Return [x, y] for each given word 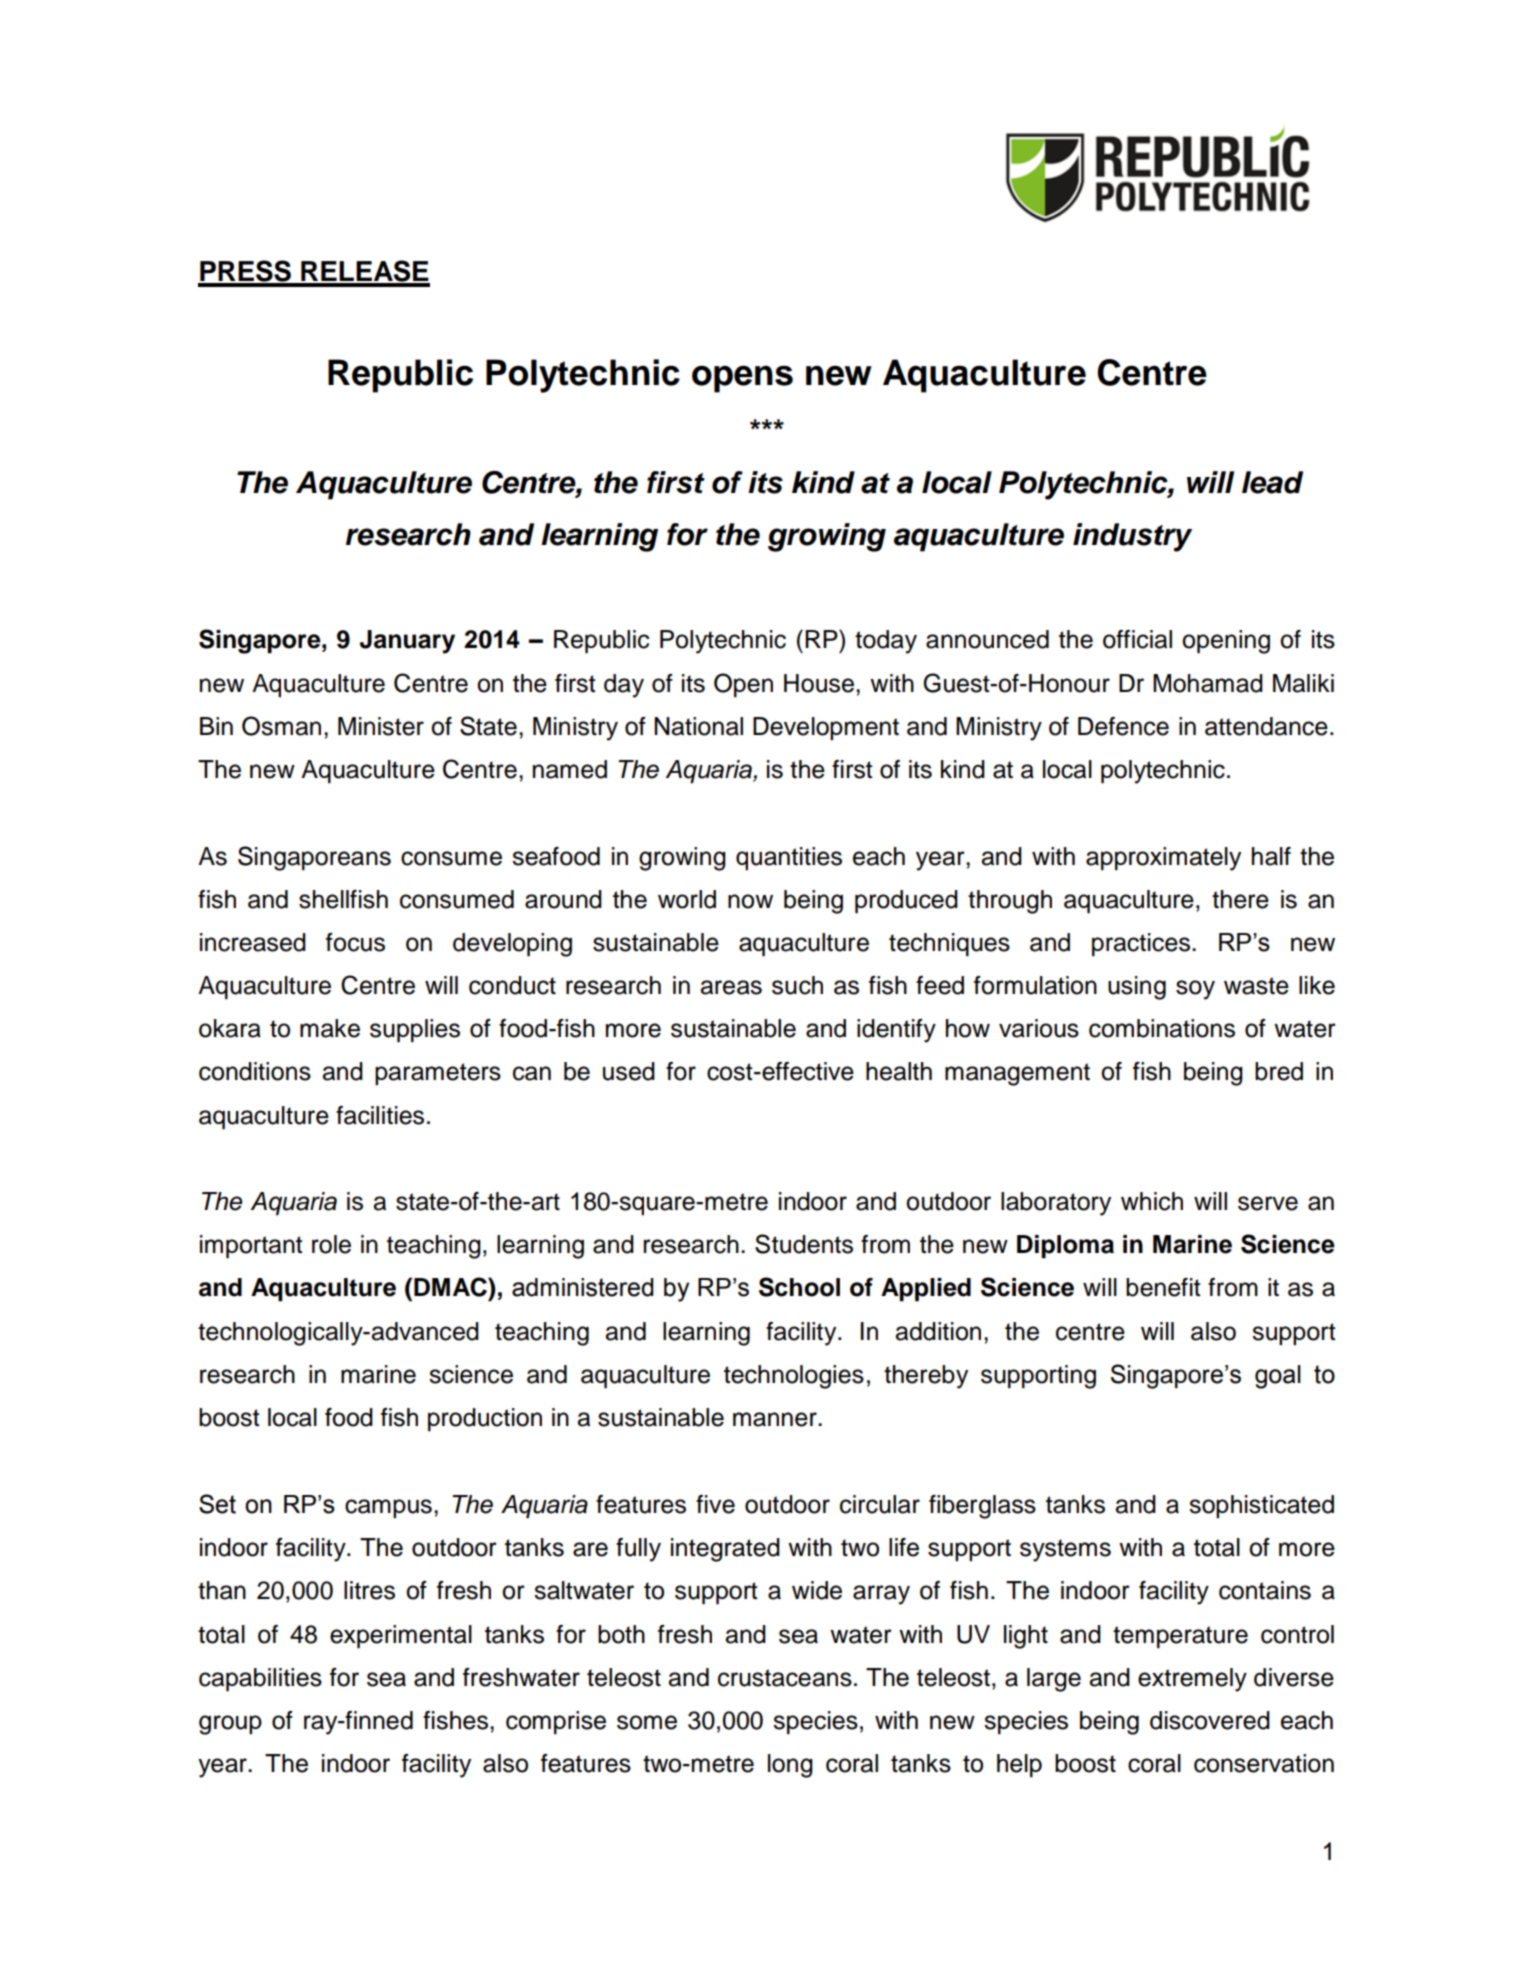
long [790, 1766]
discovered [1210, 1720]
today [886, 642]
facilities [380, 1115]
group [230, 1725]
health [899, 1071]
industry [1132, 537]
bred [1279, 1071]
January [407, 642]
